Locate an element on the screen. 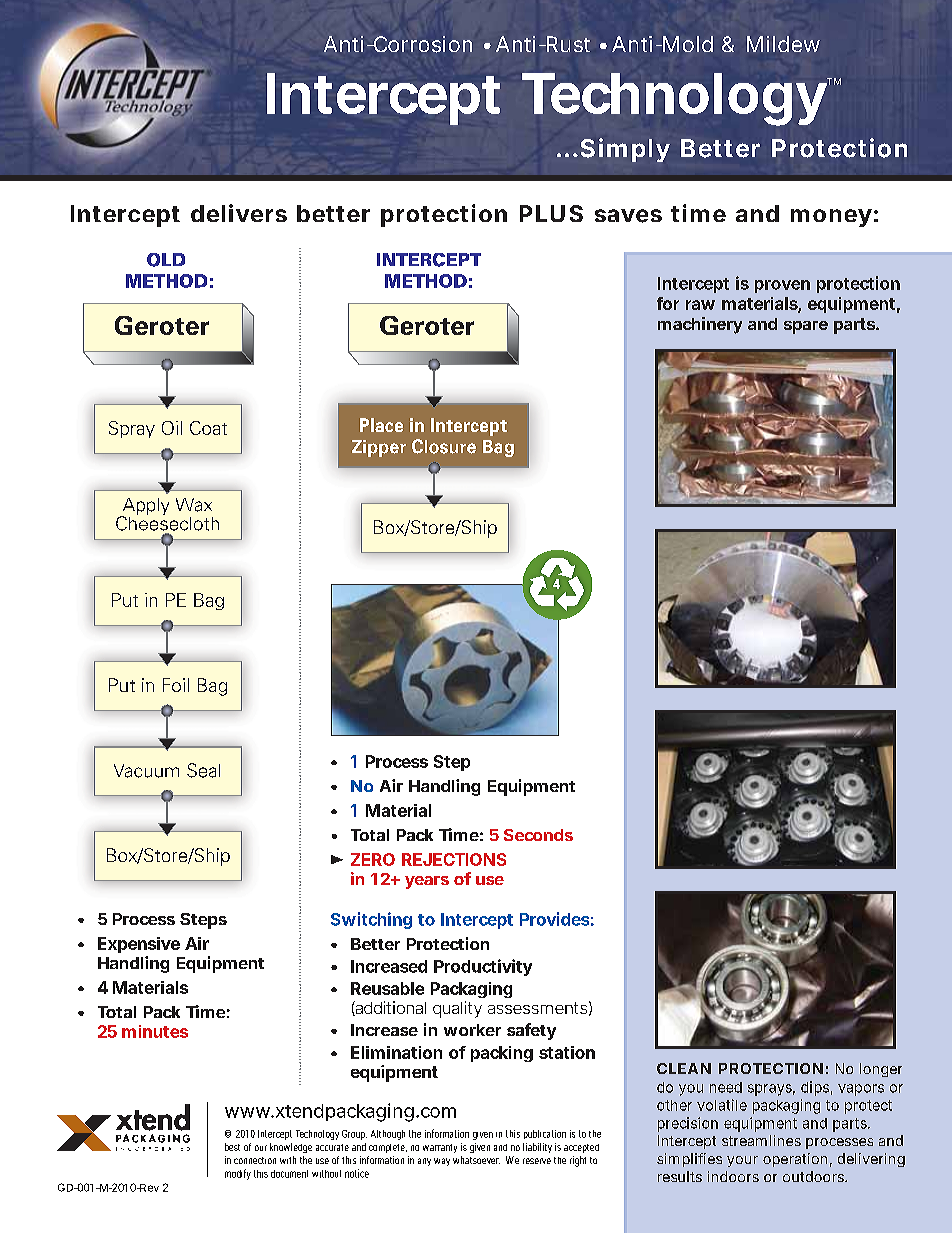 This screenshot has height=1233, width=952. best is located at coordinates (232, 1147).
